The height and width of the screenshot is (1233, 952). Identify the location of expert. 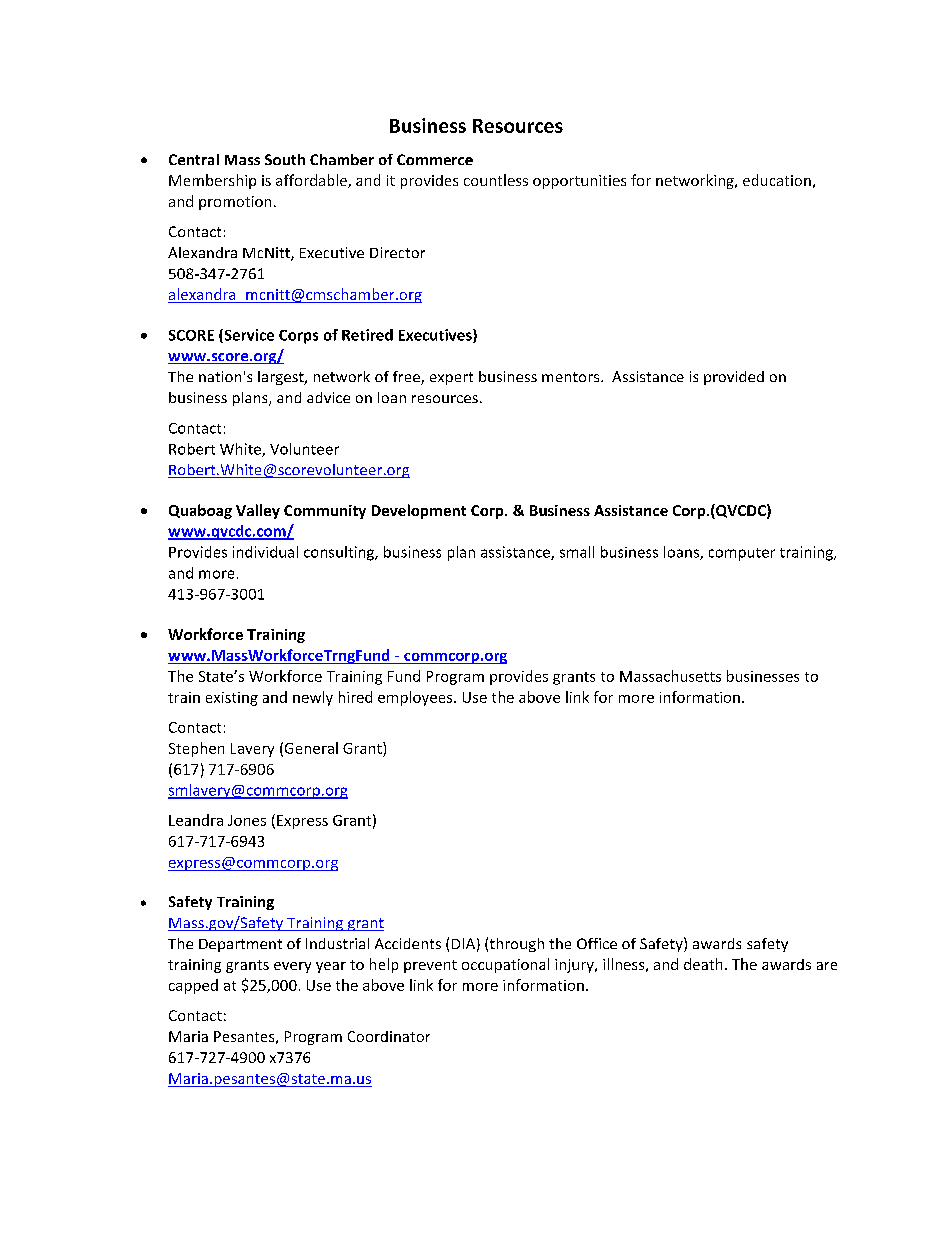
(451, 378).
